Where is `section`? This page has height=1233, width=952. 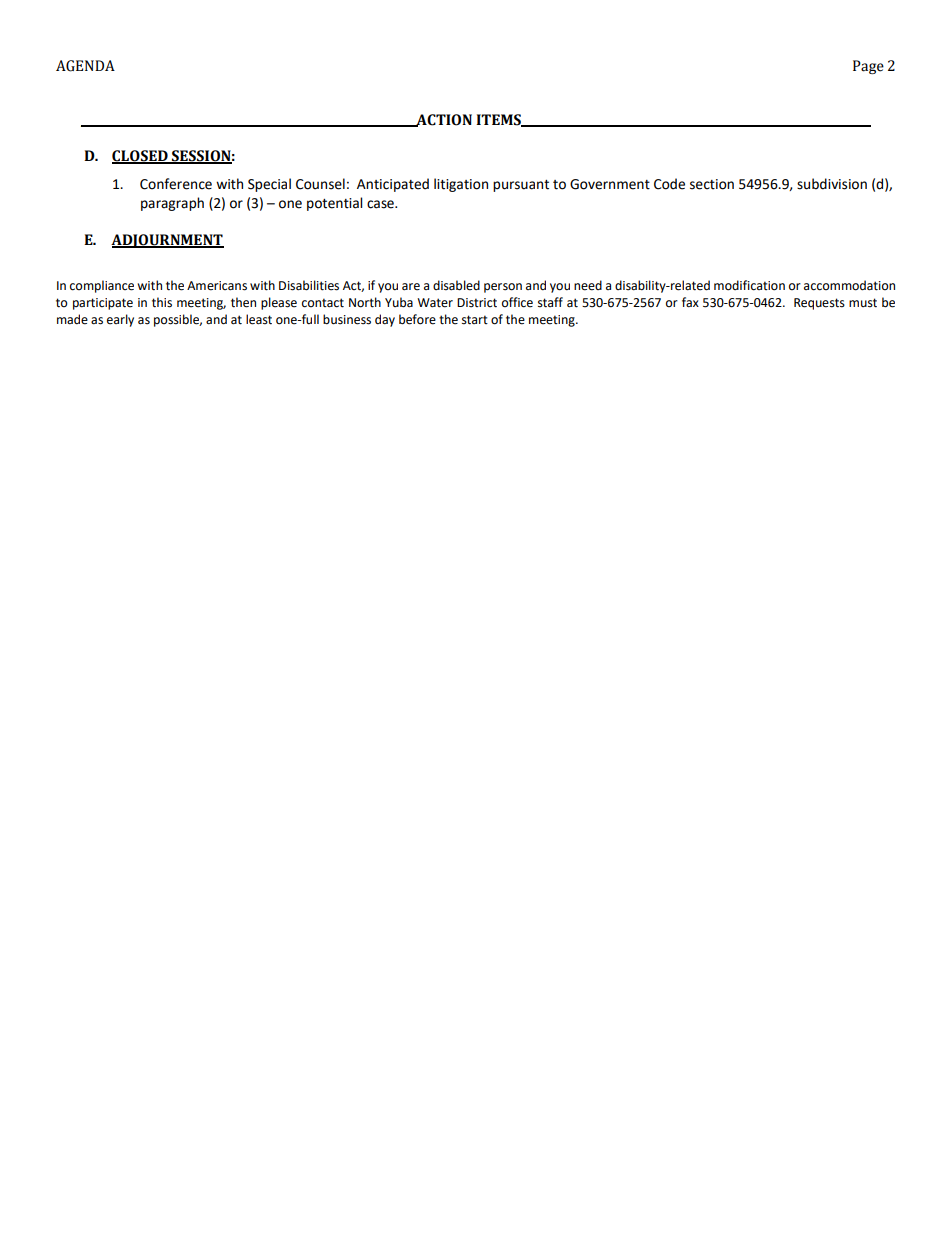 section is located at coordinates (712, 184).
